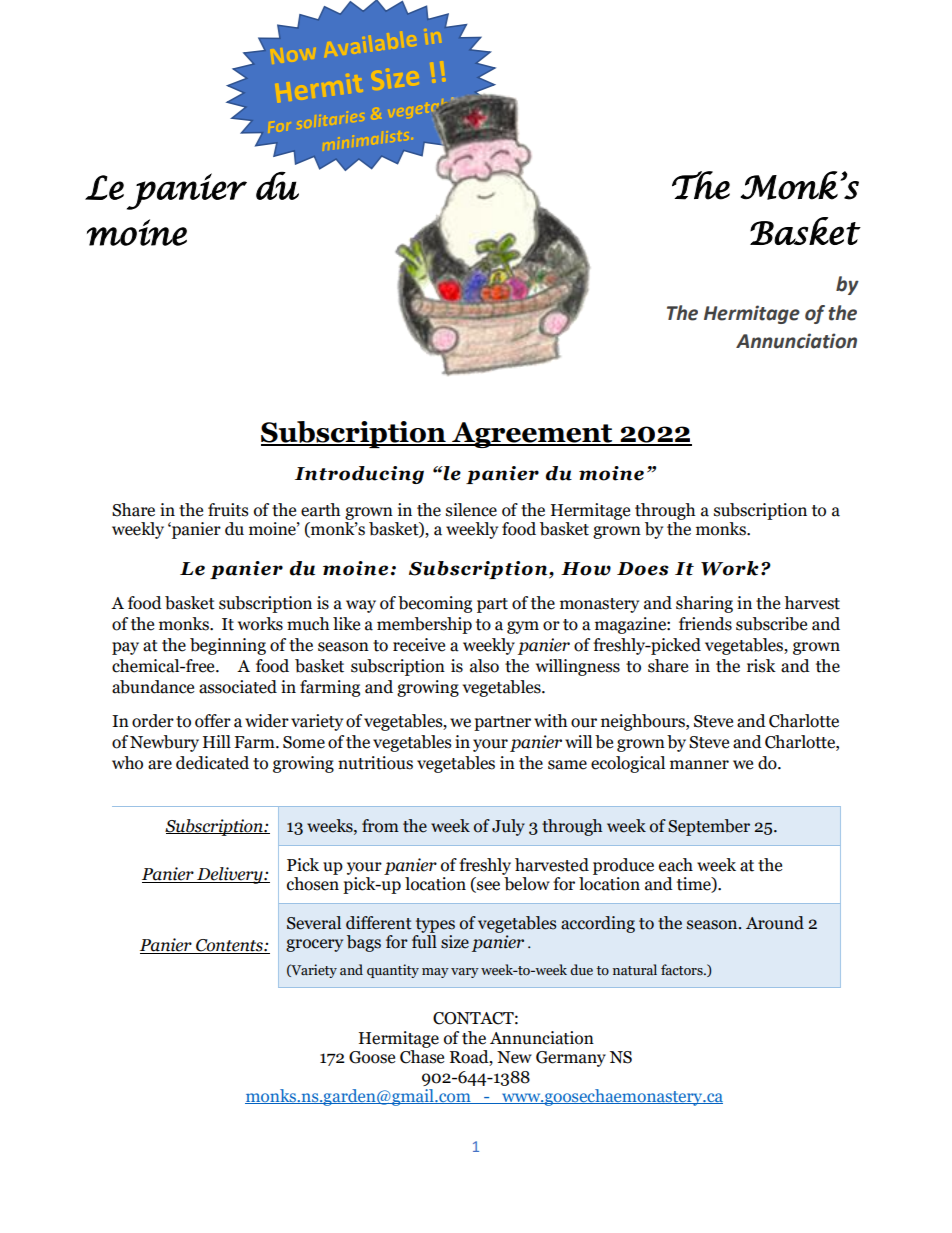  Describe the element at coordinates (419, 645) in the image. I see `receive` at that location.
